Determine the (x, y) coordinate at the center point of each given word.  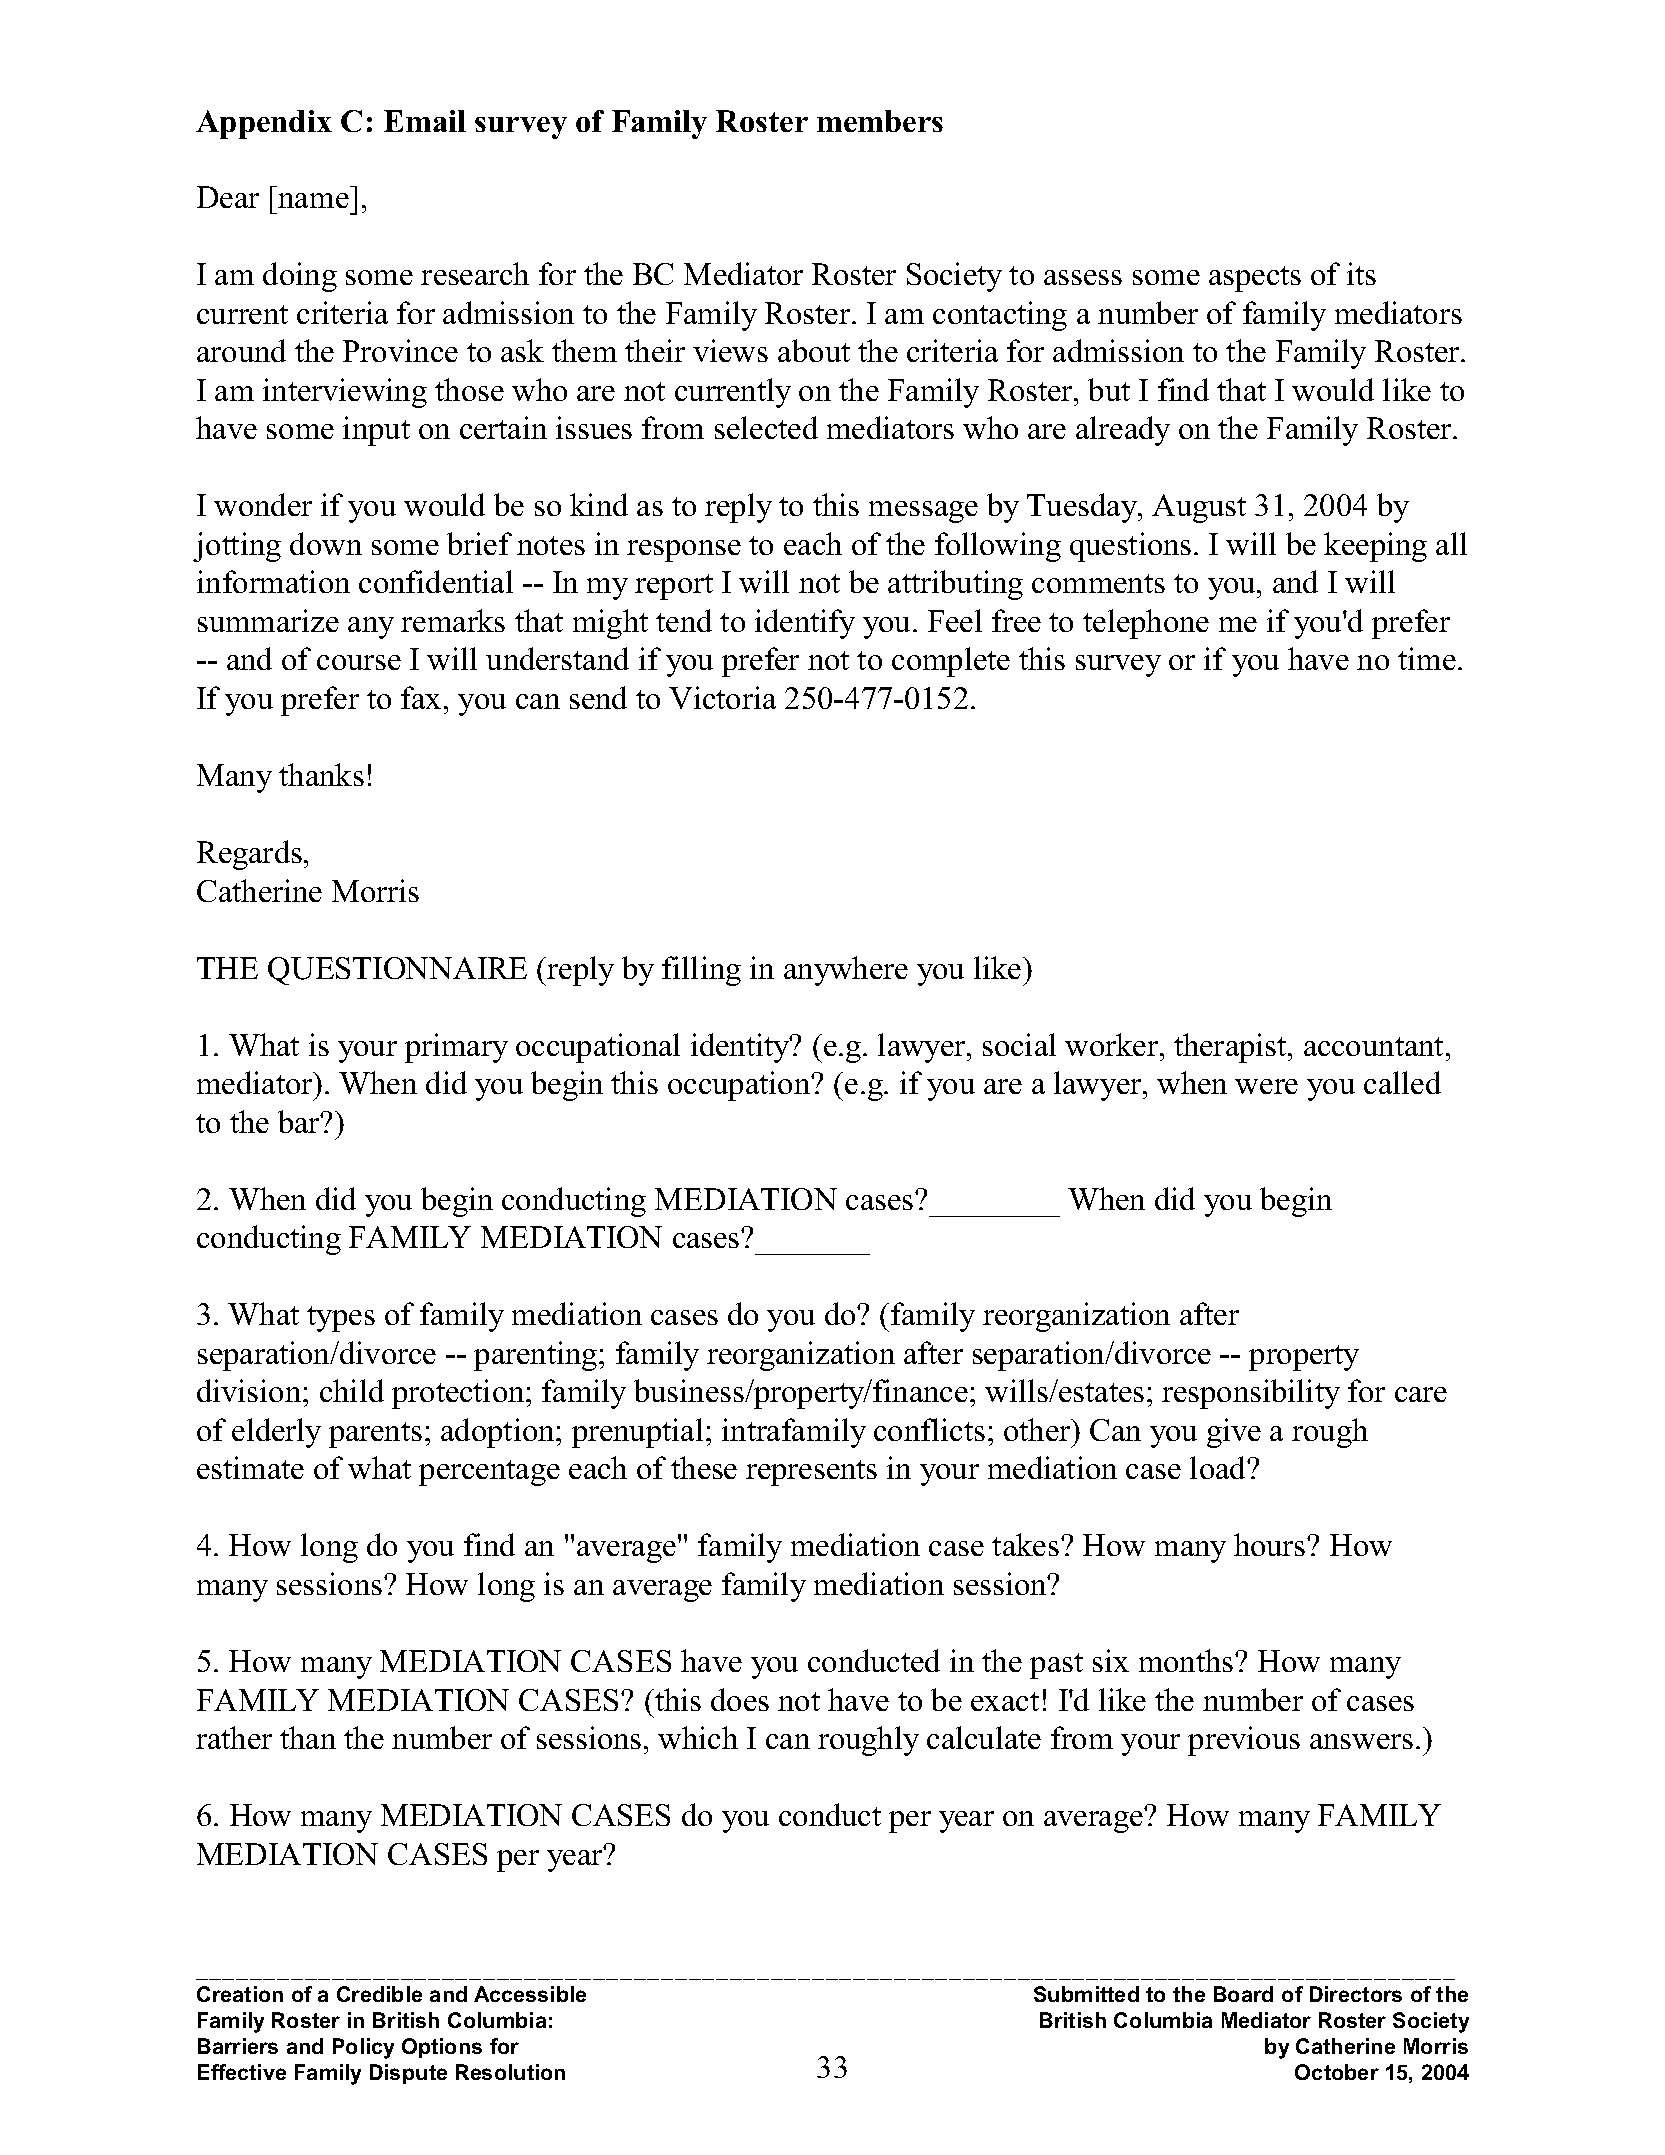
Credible (379, 1994)
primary (456, 1048)
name (313, 200)
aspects (1255, 279)
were (1266, 1086)
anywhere (846, 971)
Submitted (1086, 1994)
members (880, 121)
